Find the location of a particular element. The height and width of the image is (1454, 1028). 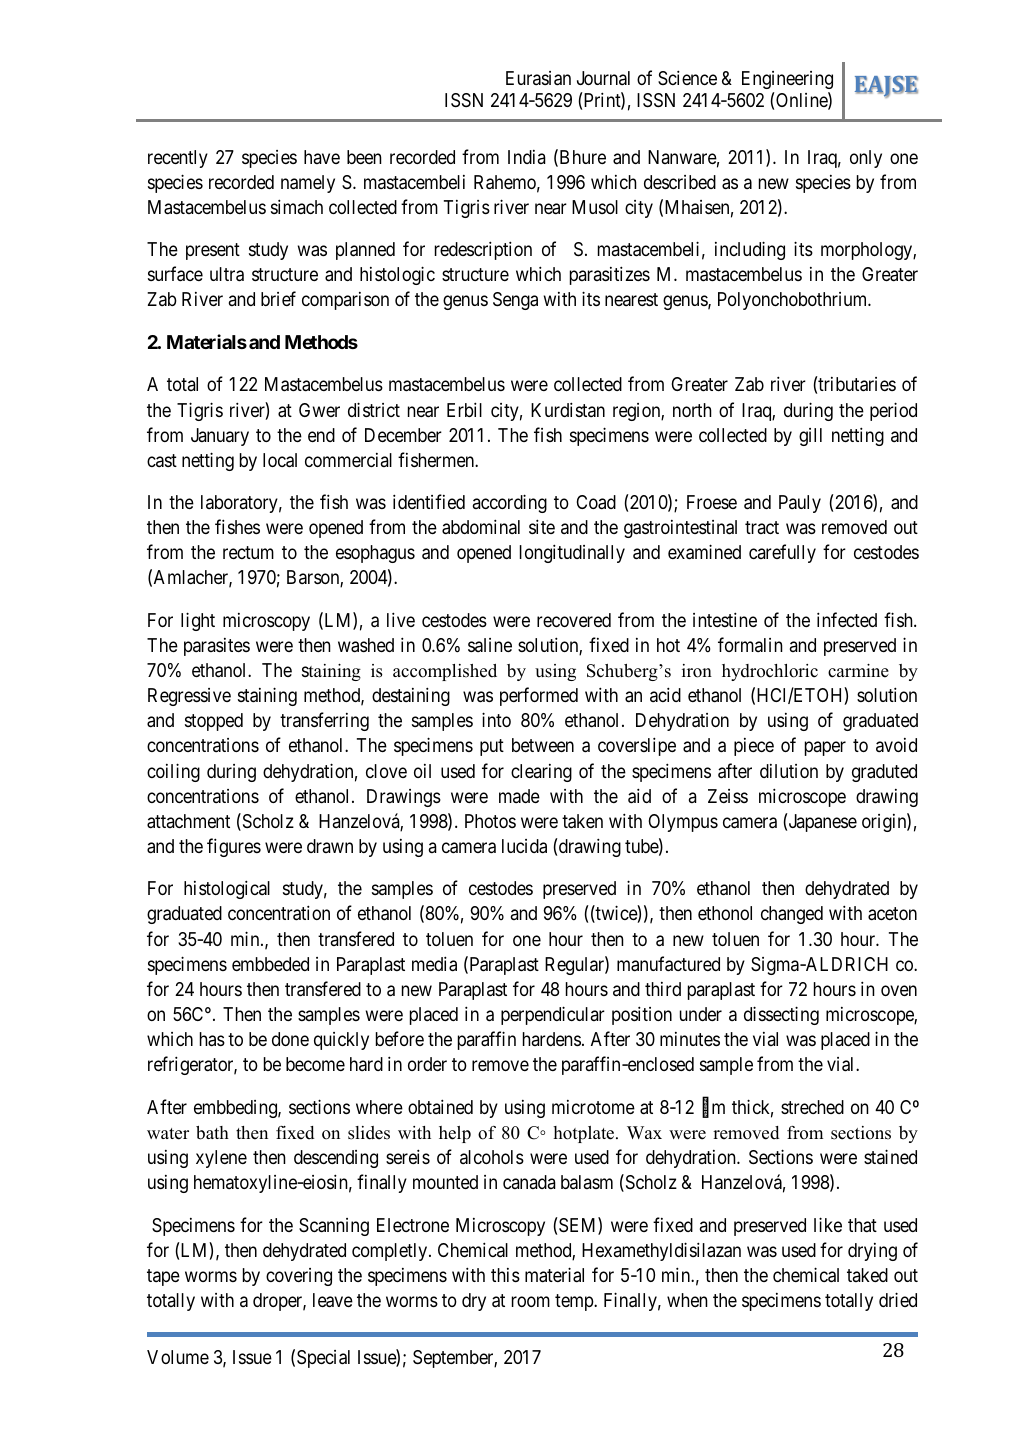

room is located at coordinates (531, 1301).
